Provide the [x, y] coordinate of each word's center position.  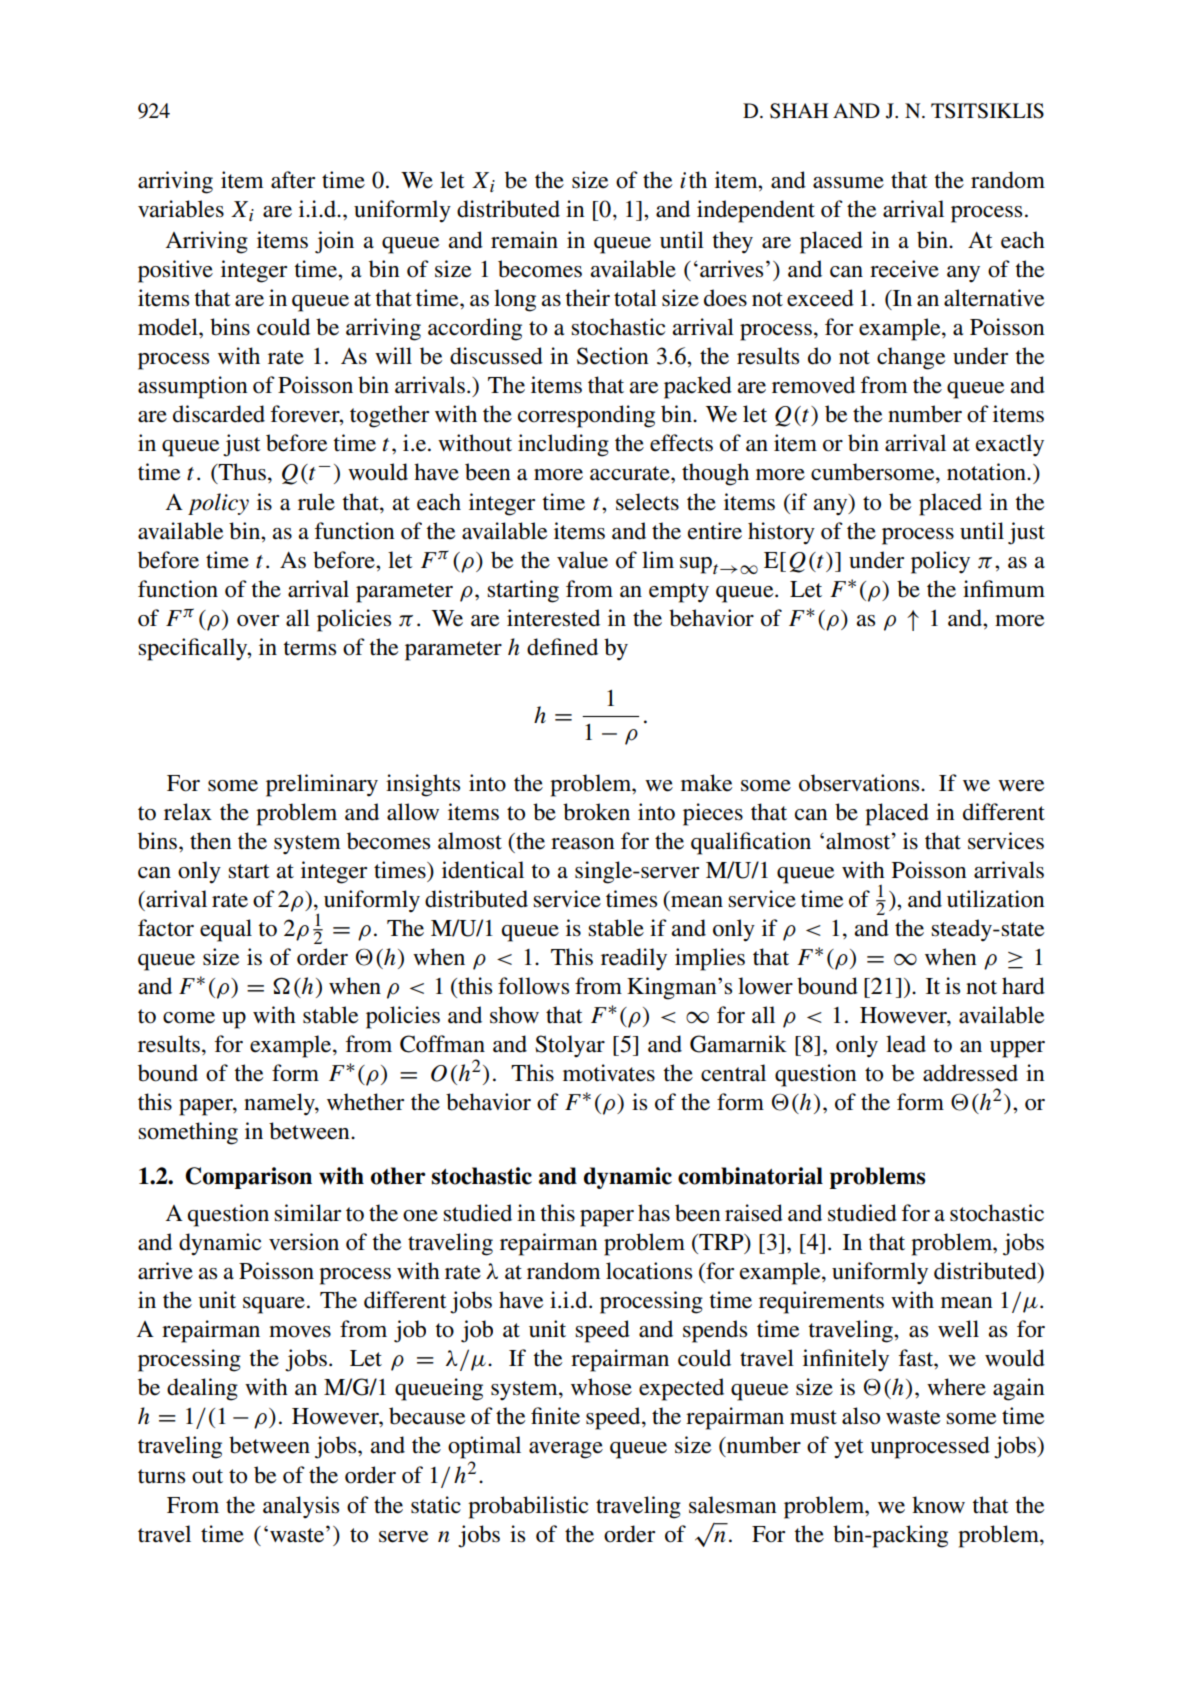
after [293, 180]
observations [860, 783]
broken [596, 812]
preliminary [322, 785]
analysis [301, 1507]
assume [848, 183]
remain [524, 240]
